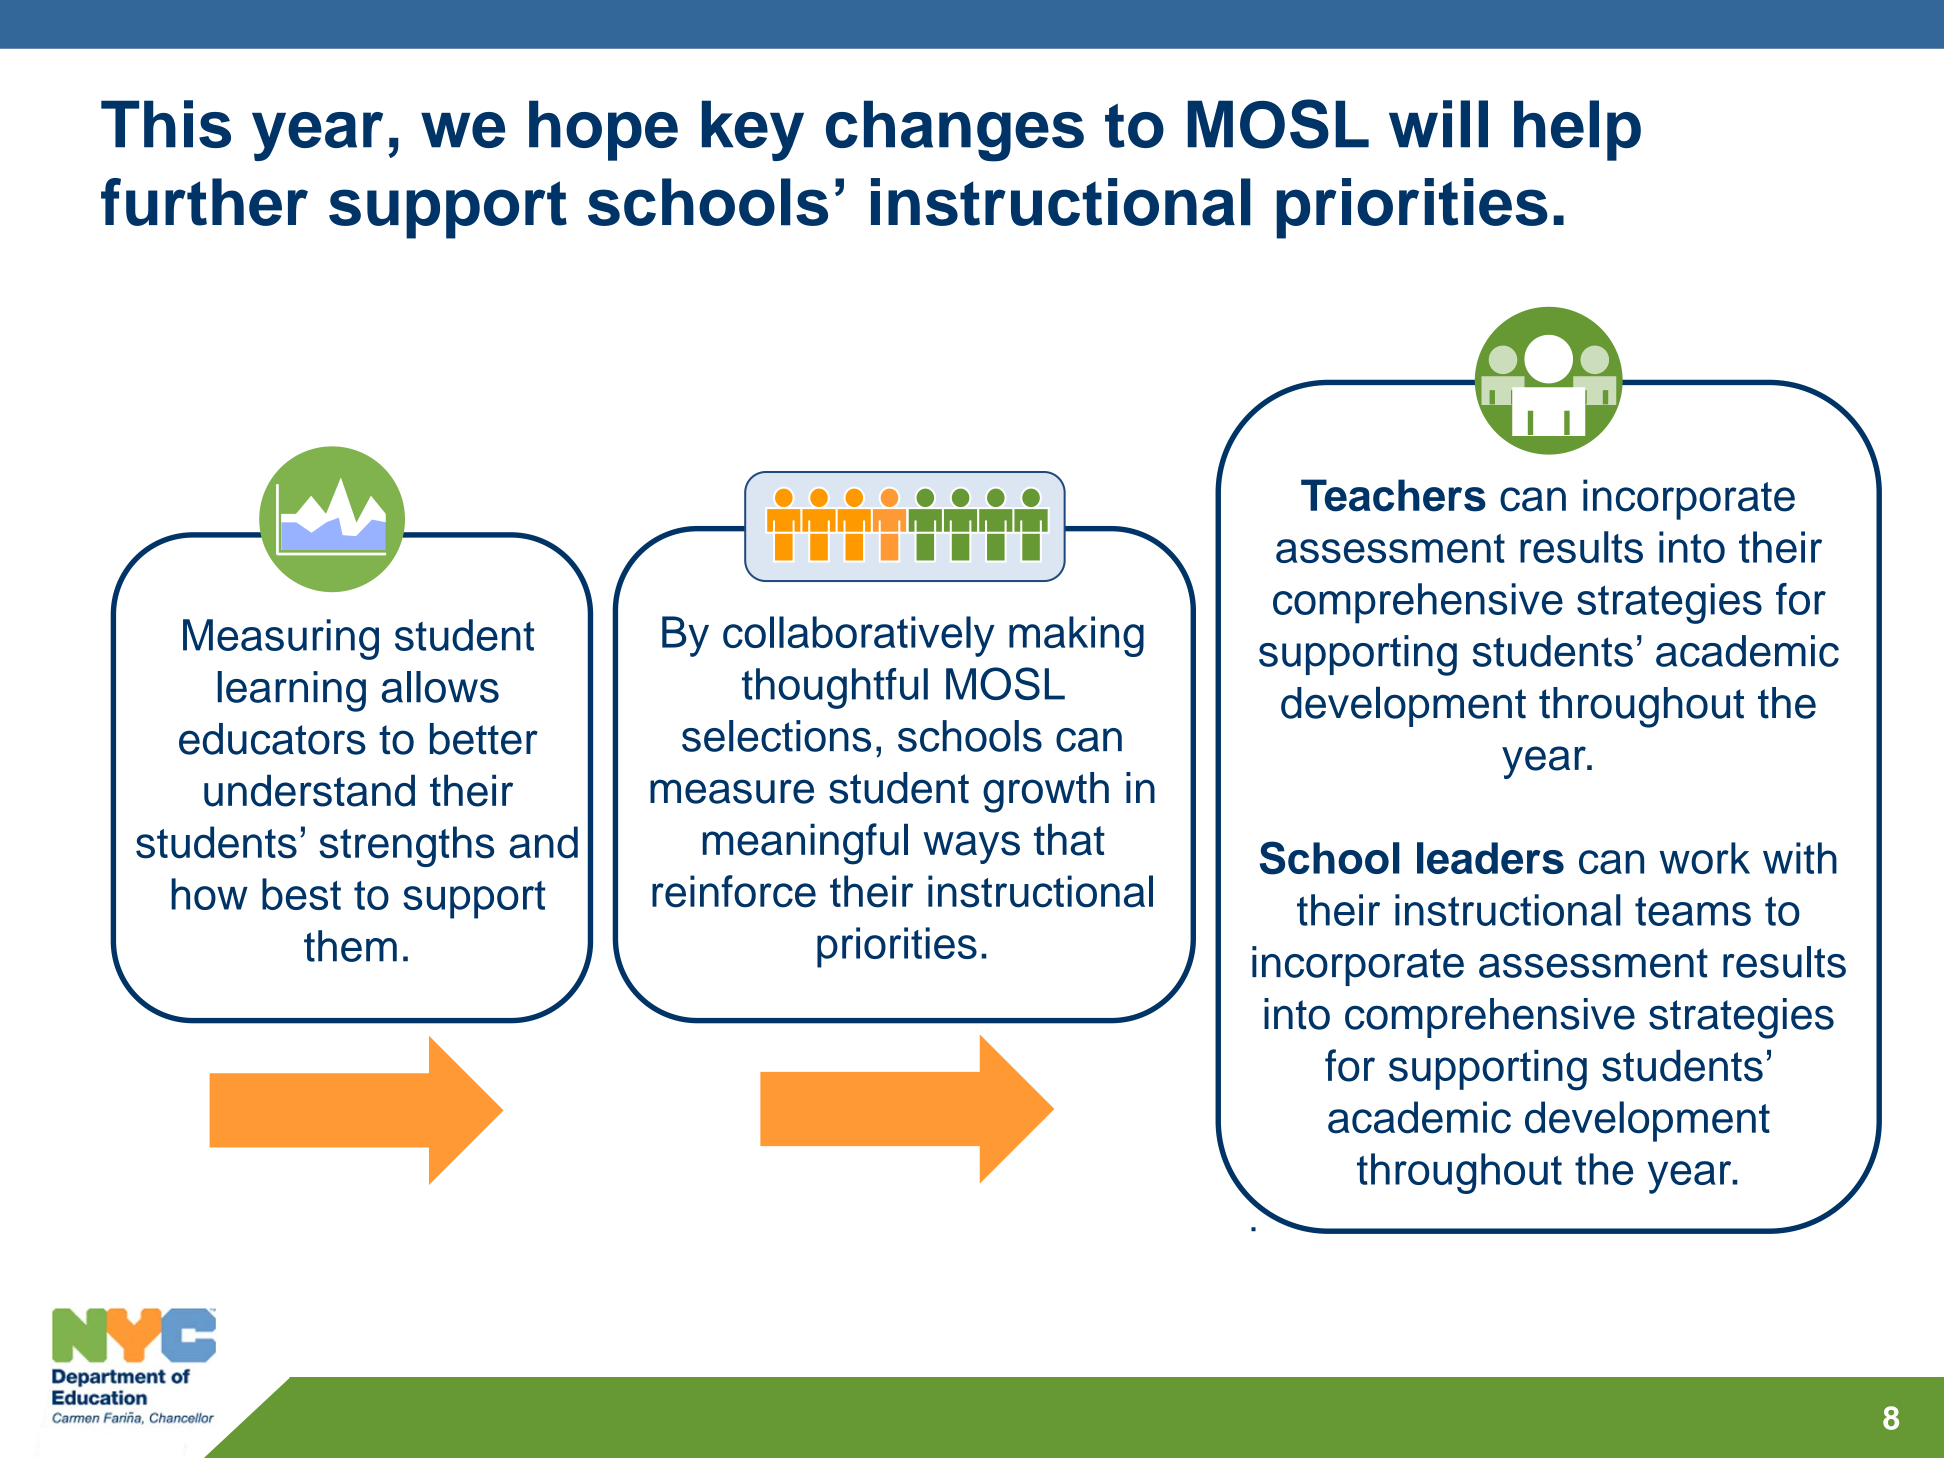 This page has width=1944, height=1458. Describe the element at coordinates (1577, 130) in the page. I see `help` at that location.
